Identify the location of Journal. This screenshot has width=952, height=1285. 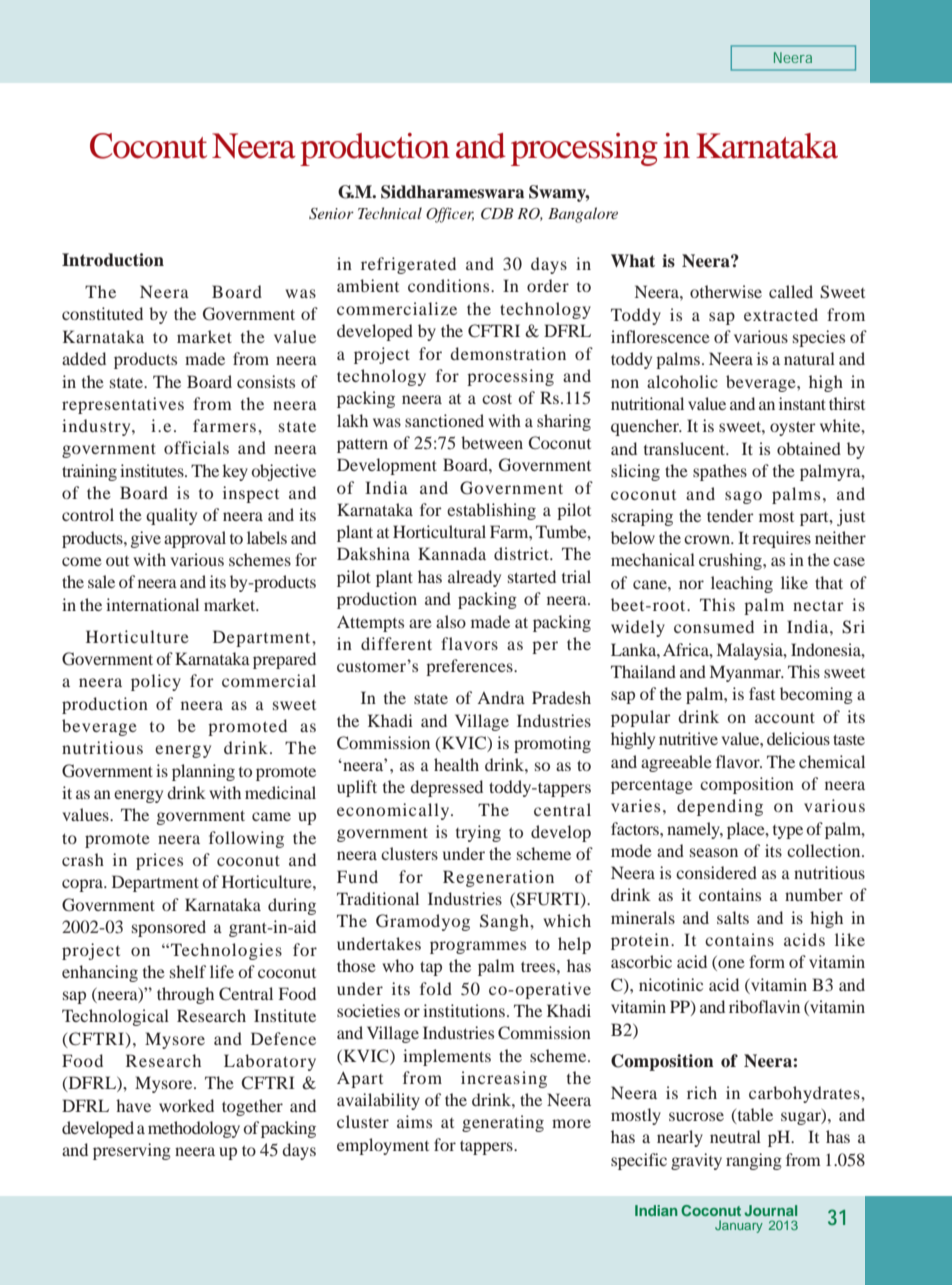
(770, 1210).
